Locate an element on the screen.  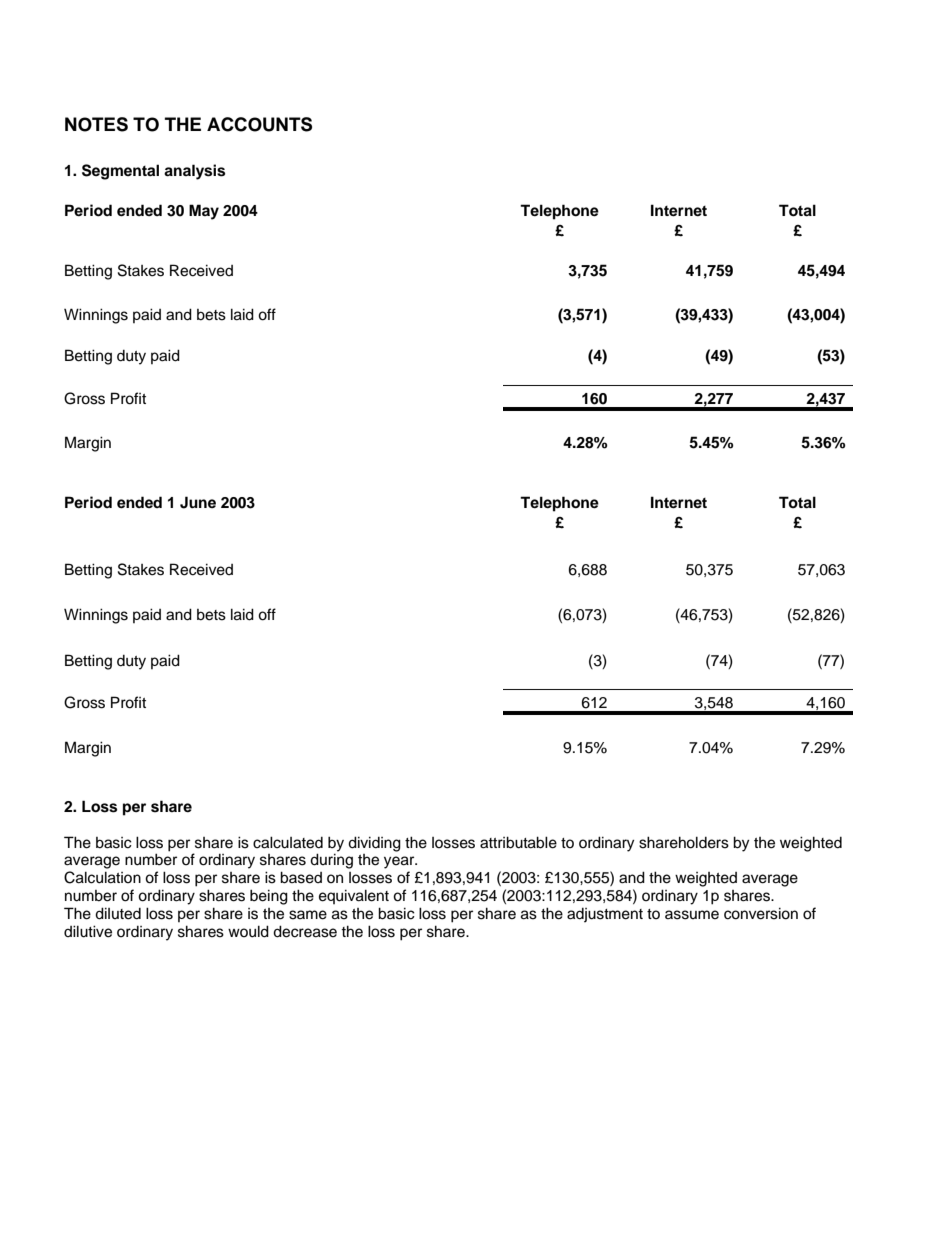
Calculation is located at coordinates (102, 877).
